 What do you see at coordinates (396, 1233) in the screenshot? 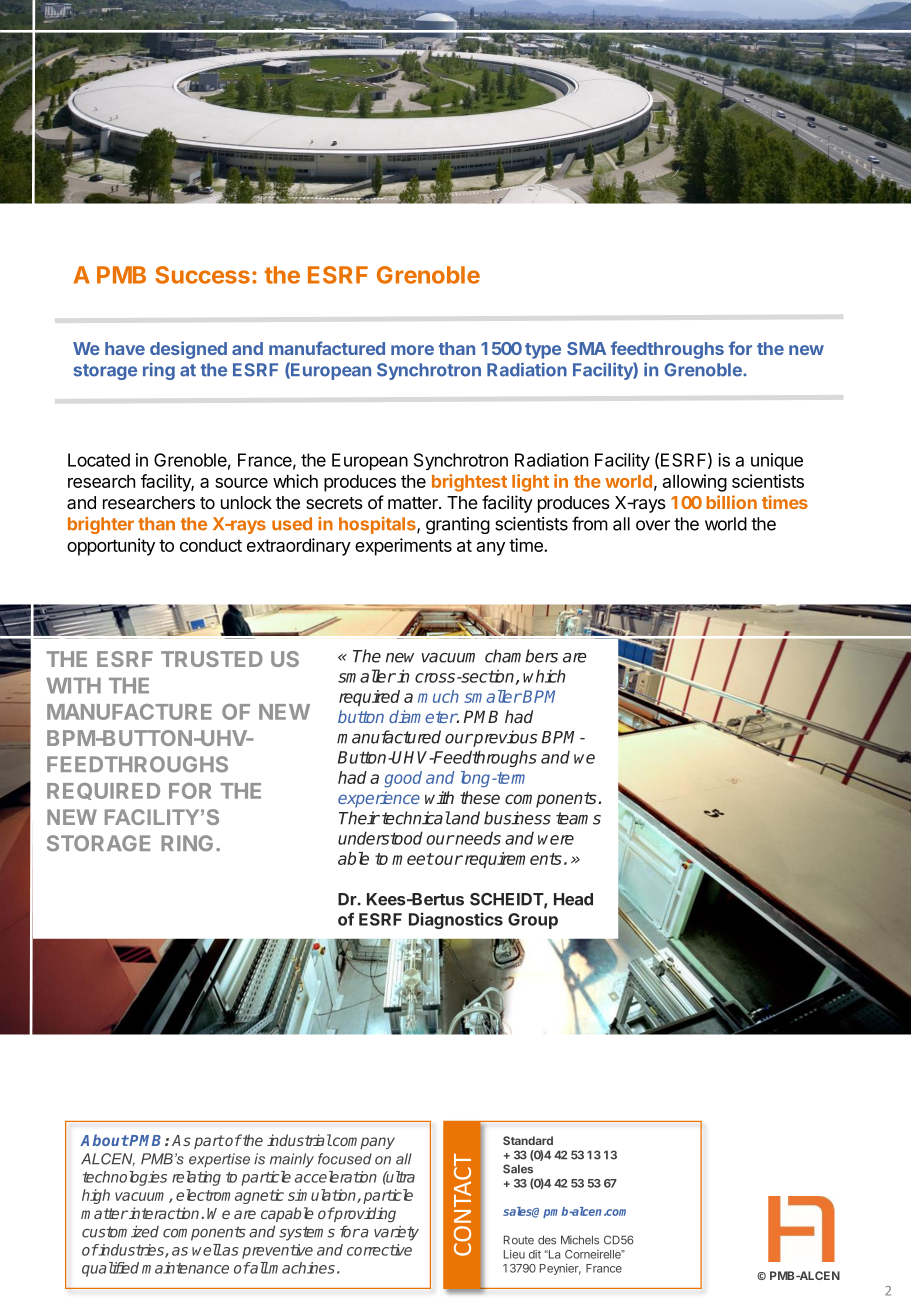
I see `variety` at bounding box center [396, 1233].
